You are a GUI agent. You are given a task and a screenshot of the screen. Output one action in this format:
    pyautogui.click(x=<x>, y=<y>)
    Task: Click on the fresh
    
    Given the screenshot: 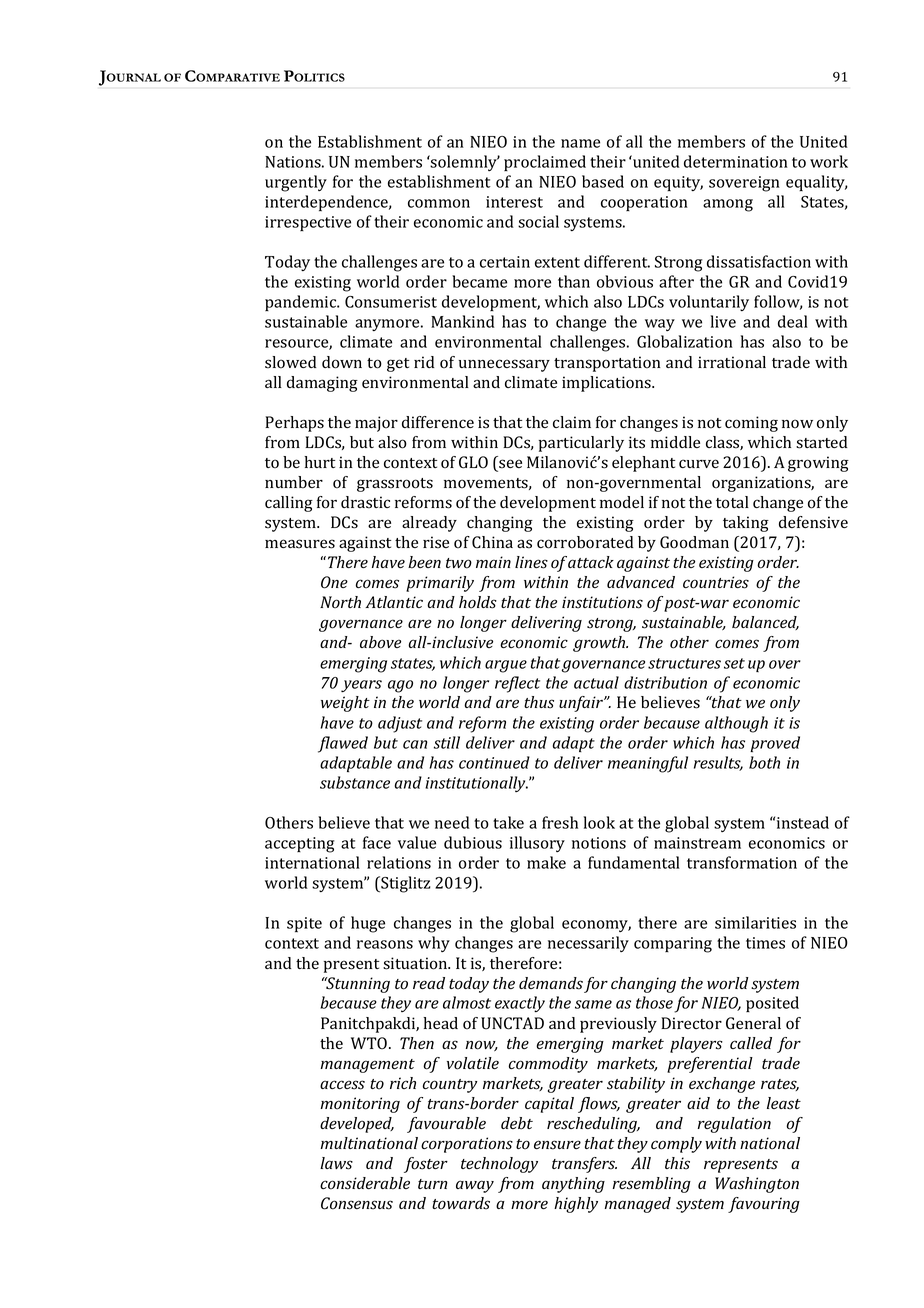 What is the action you would take?
    pyautogui.click(x=560, y=822)
